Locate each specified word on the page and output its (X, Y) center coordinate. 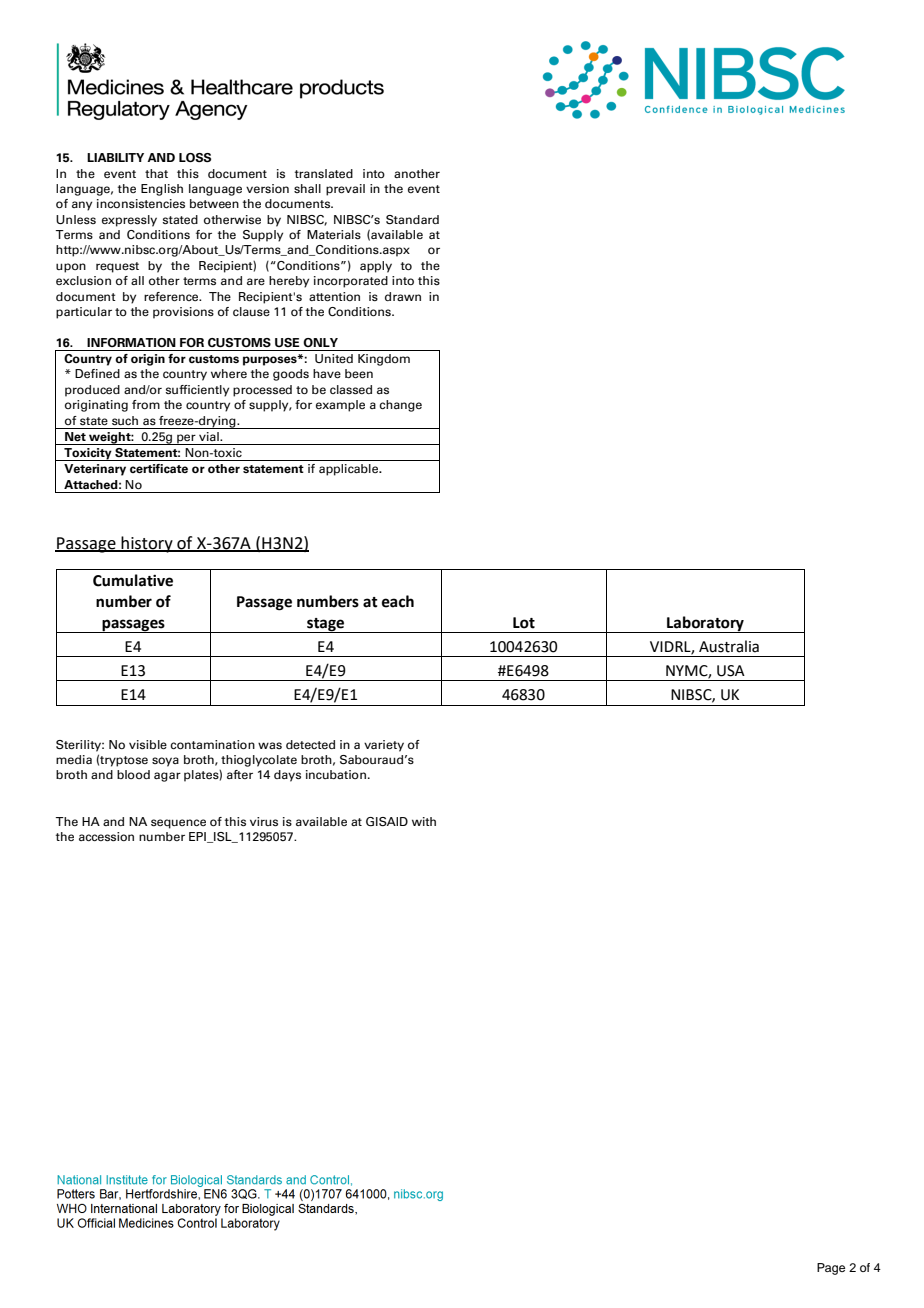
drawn (403, 296)
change (400, 406)
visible (148, 744)
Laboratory (705, 624)
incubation (336, 774)
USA (731, 671)
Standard (412, 219)
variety (384, 746)
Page (831, 1269)
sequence (178, 824)
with (424, 821)
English (162, 190)
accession (106, 836)
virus (264, 821)
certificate (159, 468)
